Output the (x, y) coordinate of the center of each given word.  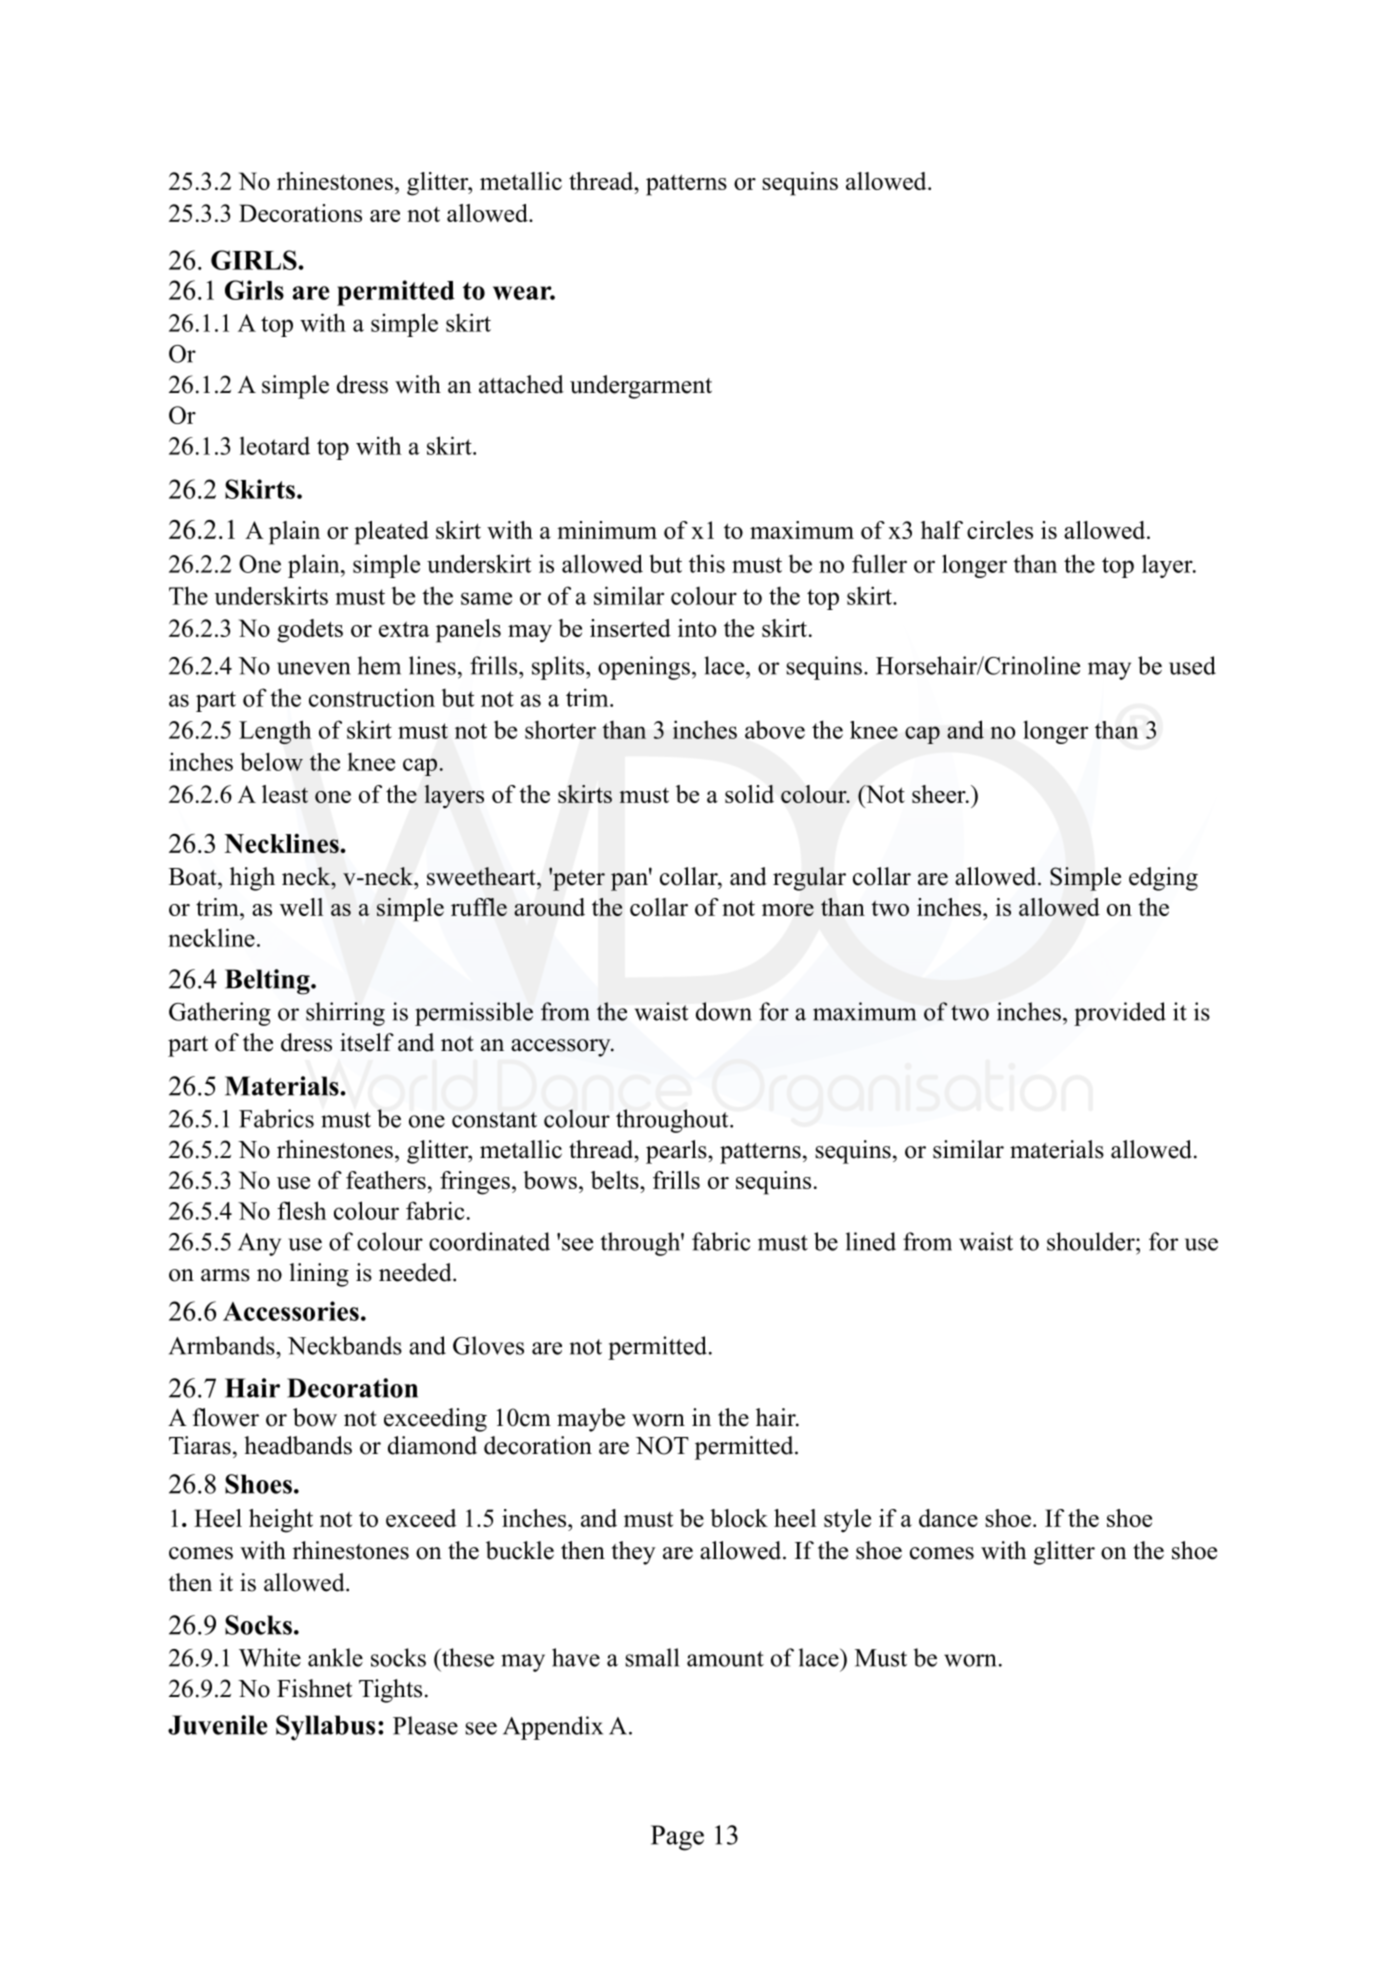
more (788, 910)
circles (1000, 530)
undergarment (641, 387)
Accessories (291, 1311)
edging (1163, 879)
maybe (591, 1420)
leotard (275, 445)
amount (725, 1659)
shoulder (1092, 1241)
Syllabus (325, 1728)
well (301, 907)
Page (677, 1838)
